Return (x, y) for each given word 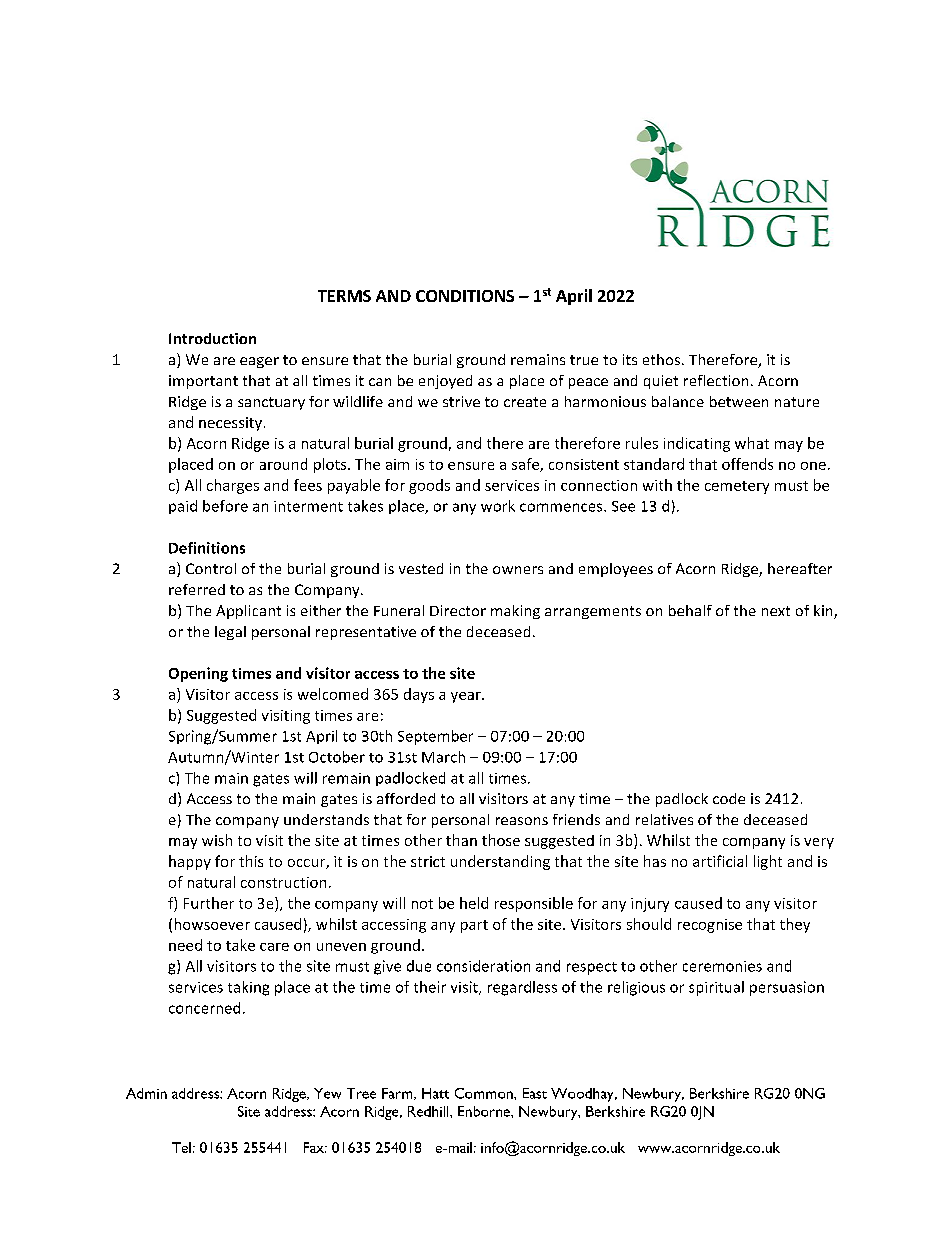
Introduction (212, 338)
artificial (720, 861)
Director (458, 610)
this (251, 861)
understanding (500, 862)
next (776, 611)
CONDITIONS (465, 296)
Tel (181, 1147)
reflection (716, 380)
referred (197, 589)
